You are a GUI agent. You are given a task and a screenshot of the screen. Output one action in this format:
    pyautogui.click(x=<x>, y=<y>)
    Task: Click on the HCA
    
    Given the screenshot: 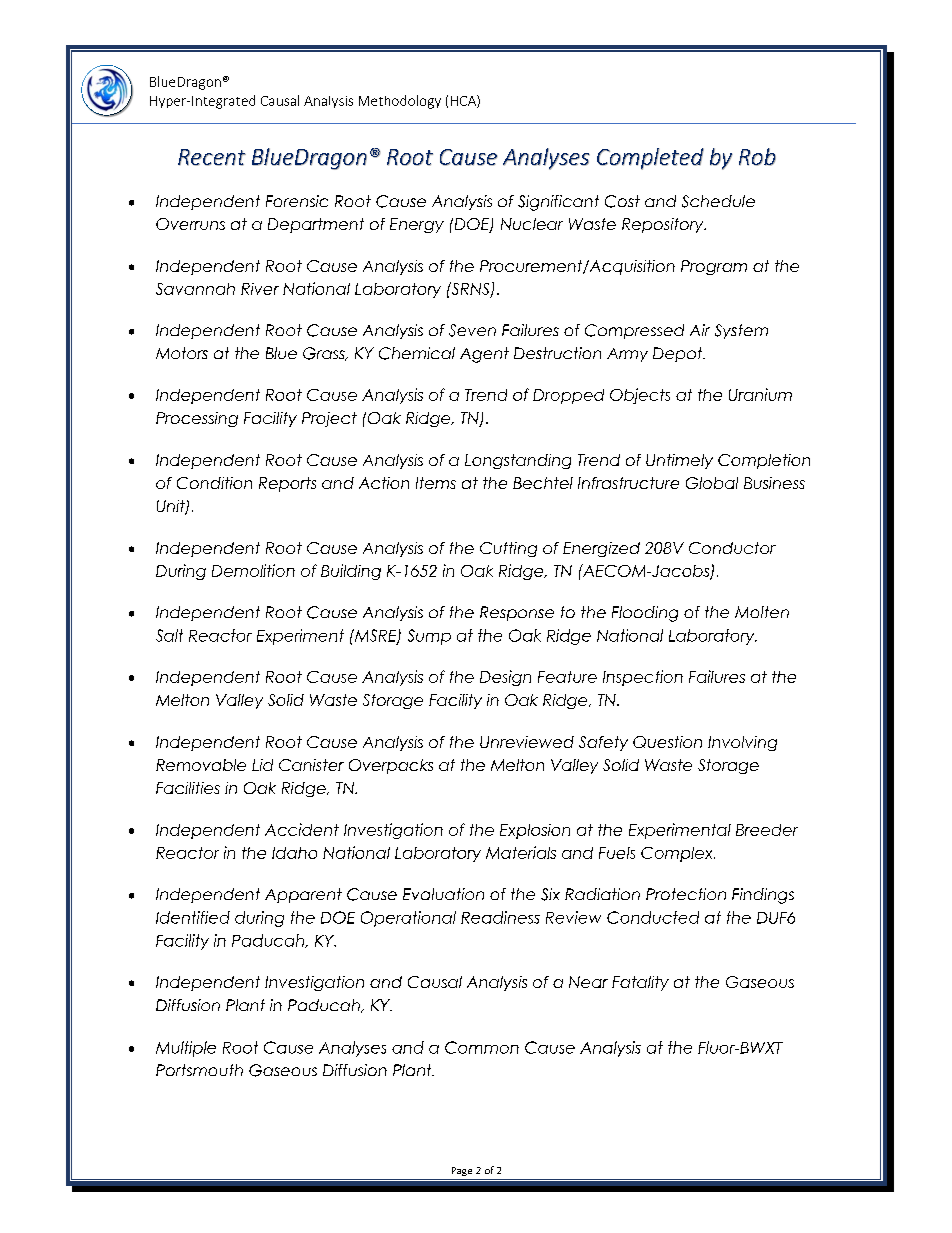 What is the action you would take?
    pyautogui.click(x=464, y=101)
